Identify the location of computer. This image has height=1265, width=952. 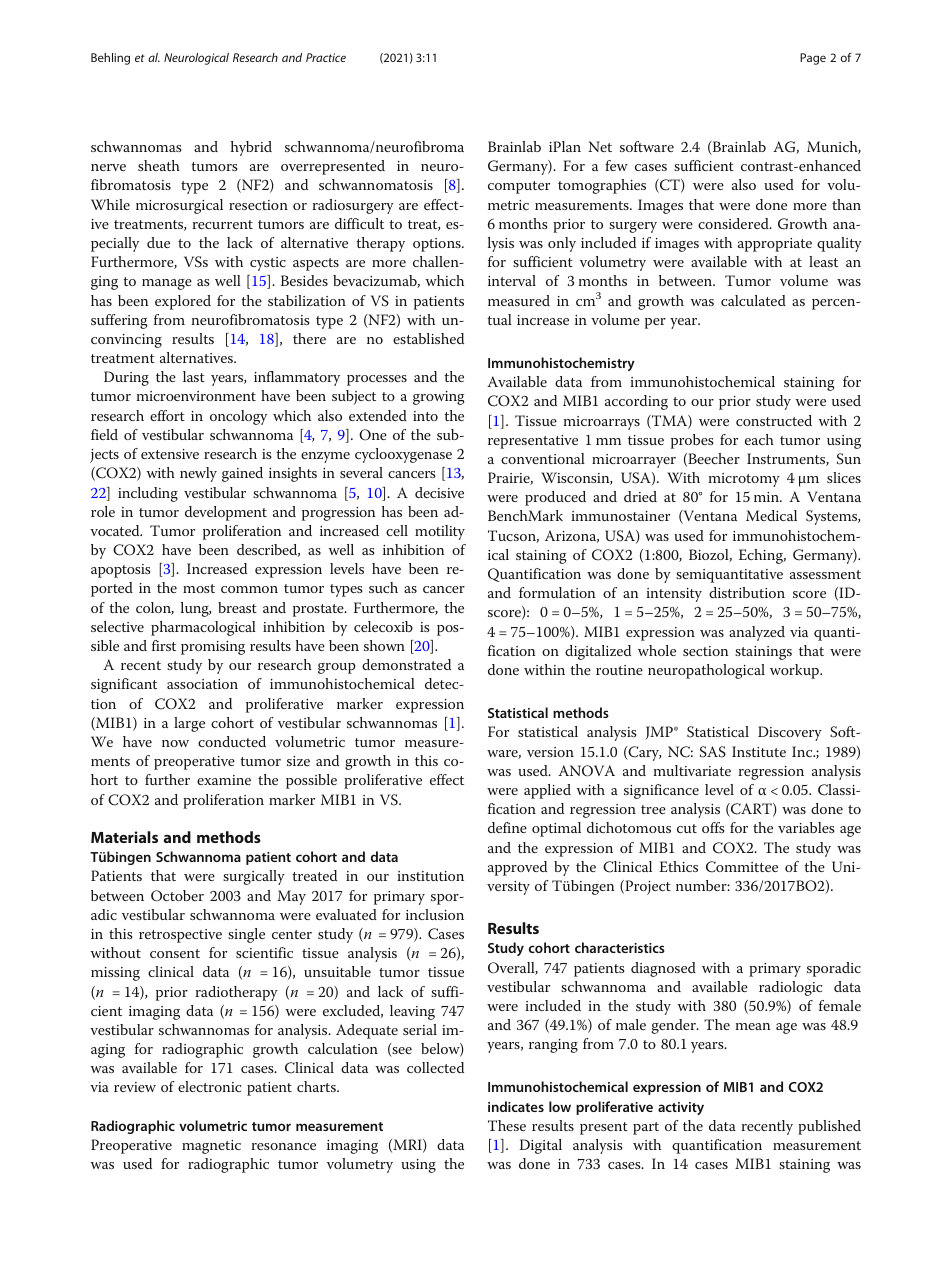
(519, 187).
